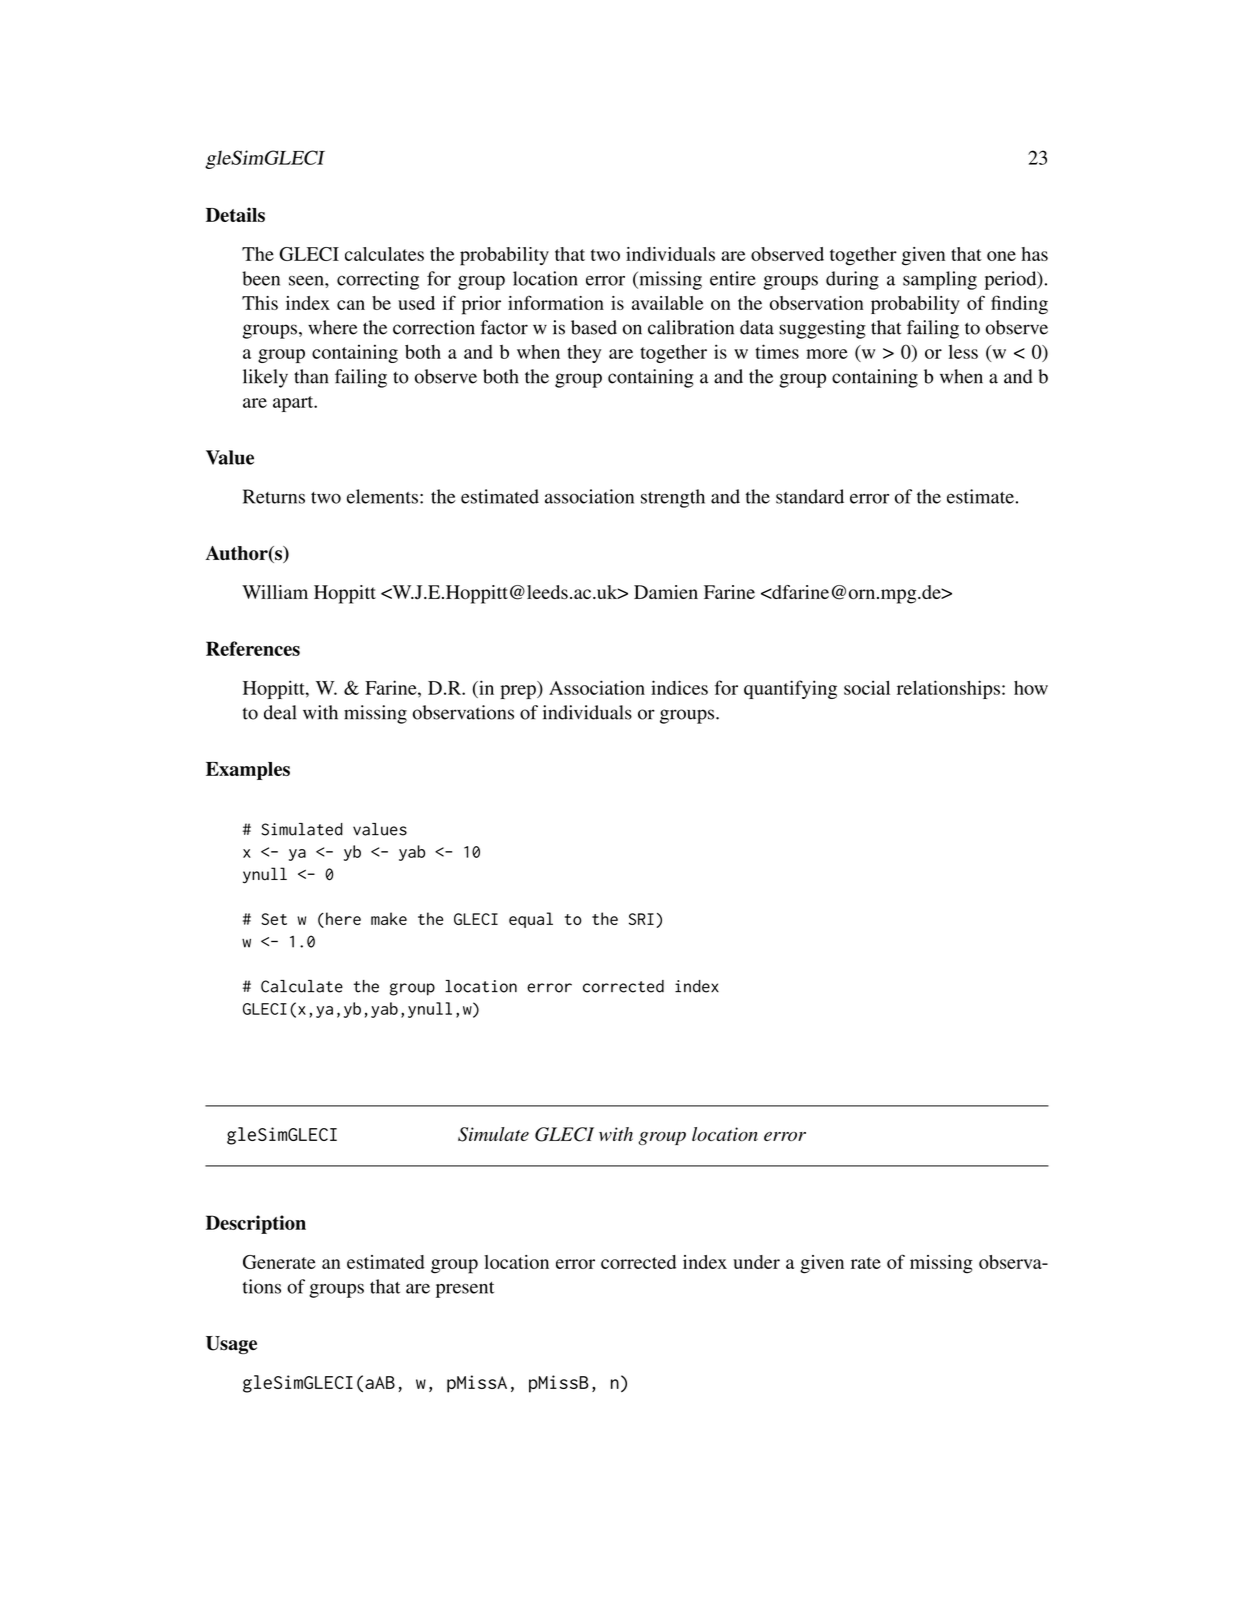  Describe the element at coordinates (867, 687) in the screenshot. I see `social` at that location.
